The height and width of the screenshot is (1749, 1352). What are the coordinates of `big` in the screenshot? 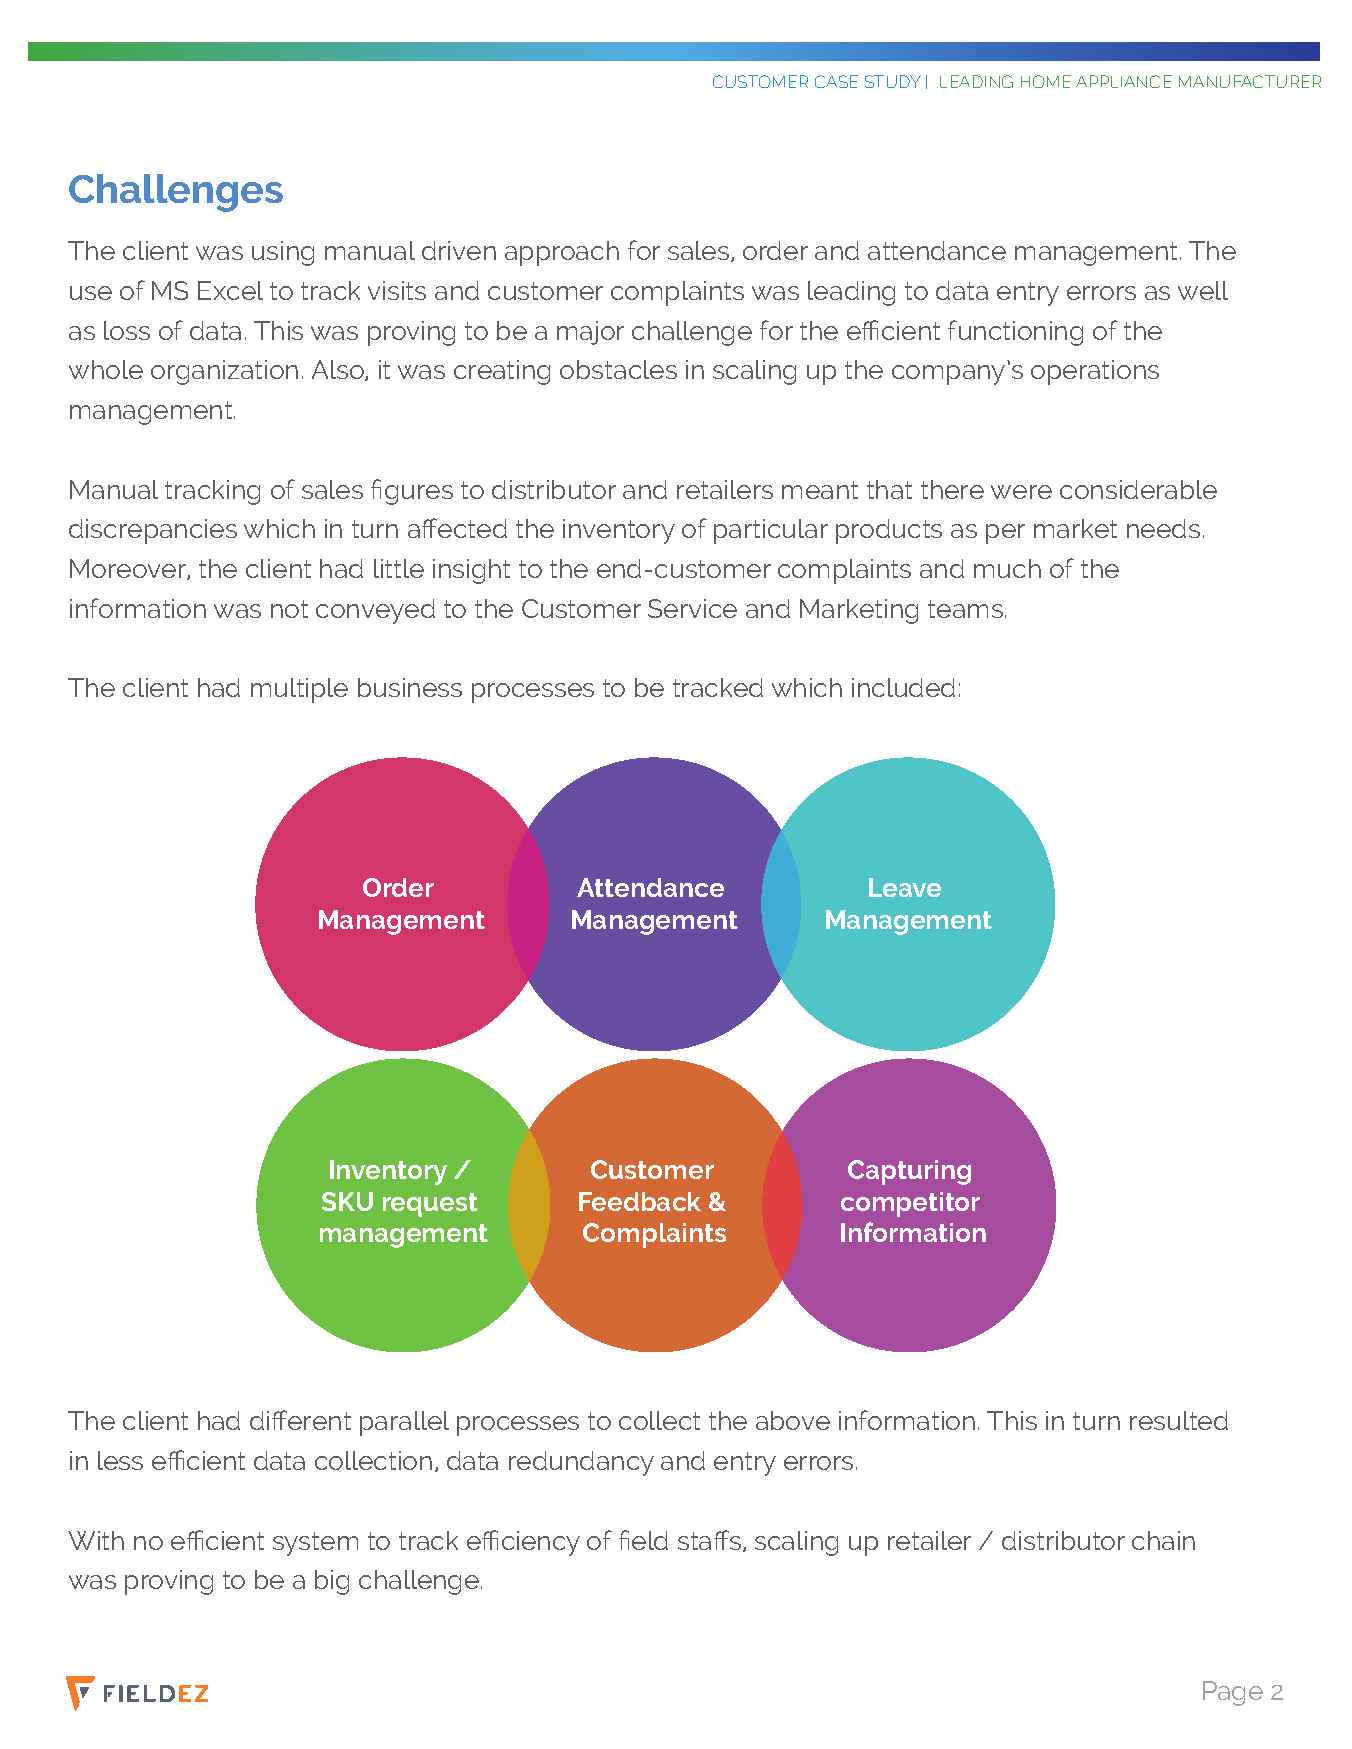 It's located at (332, 1582).
